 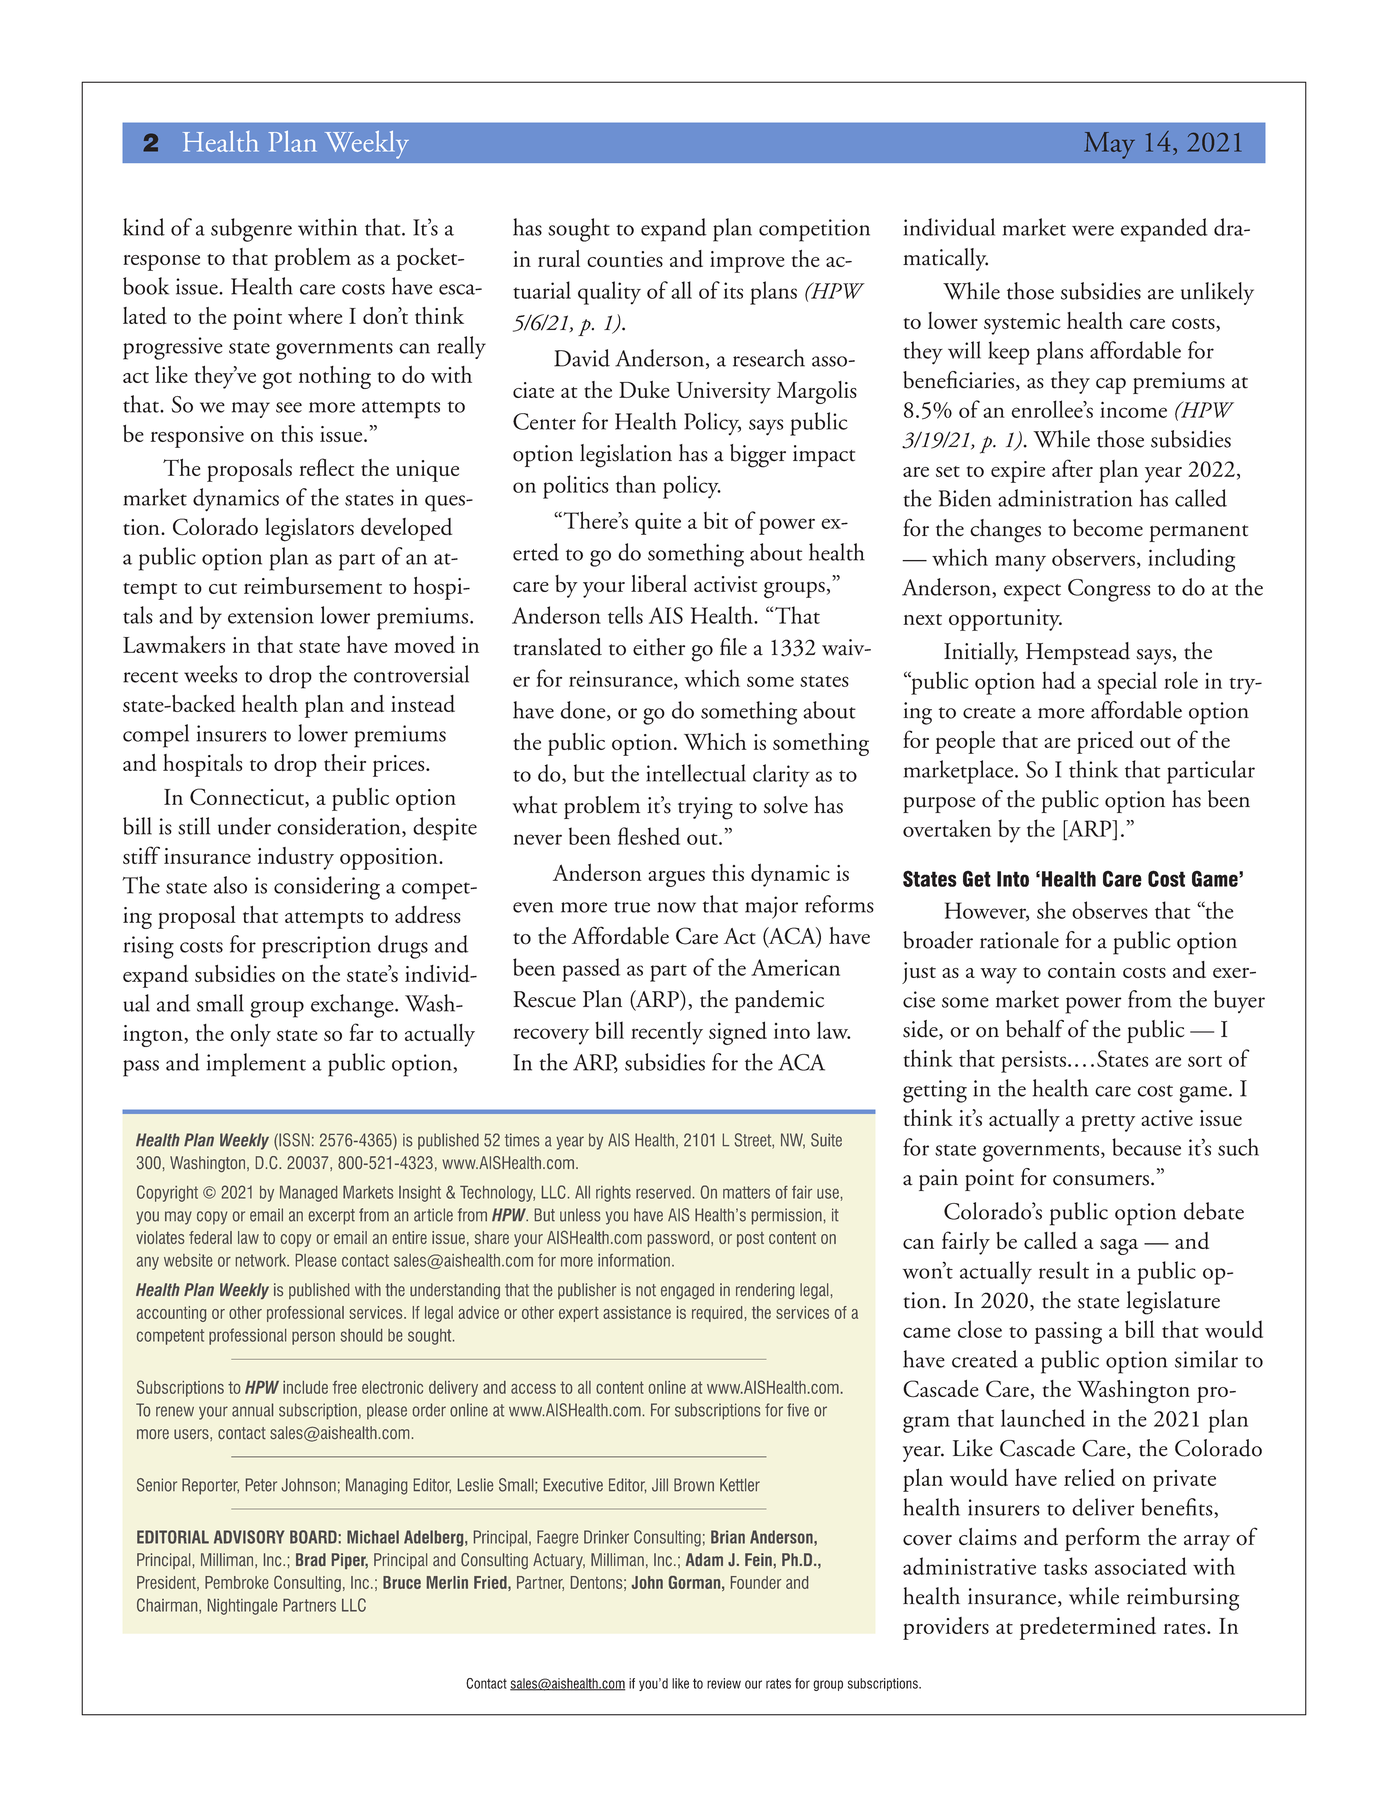 What do you see at coordinates (305, 1387) in the page?
I see `include` at bounding box center [305, 1387].
